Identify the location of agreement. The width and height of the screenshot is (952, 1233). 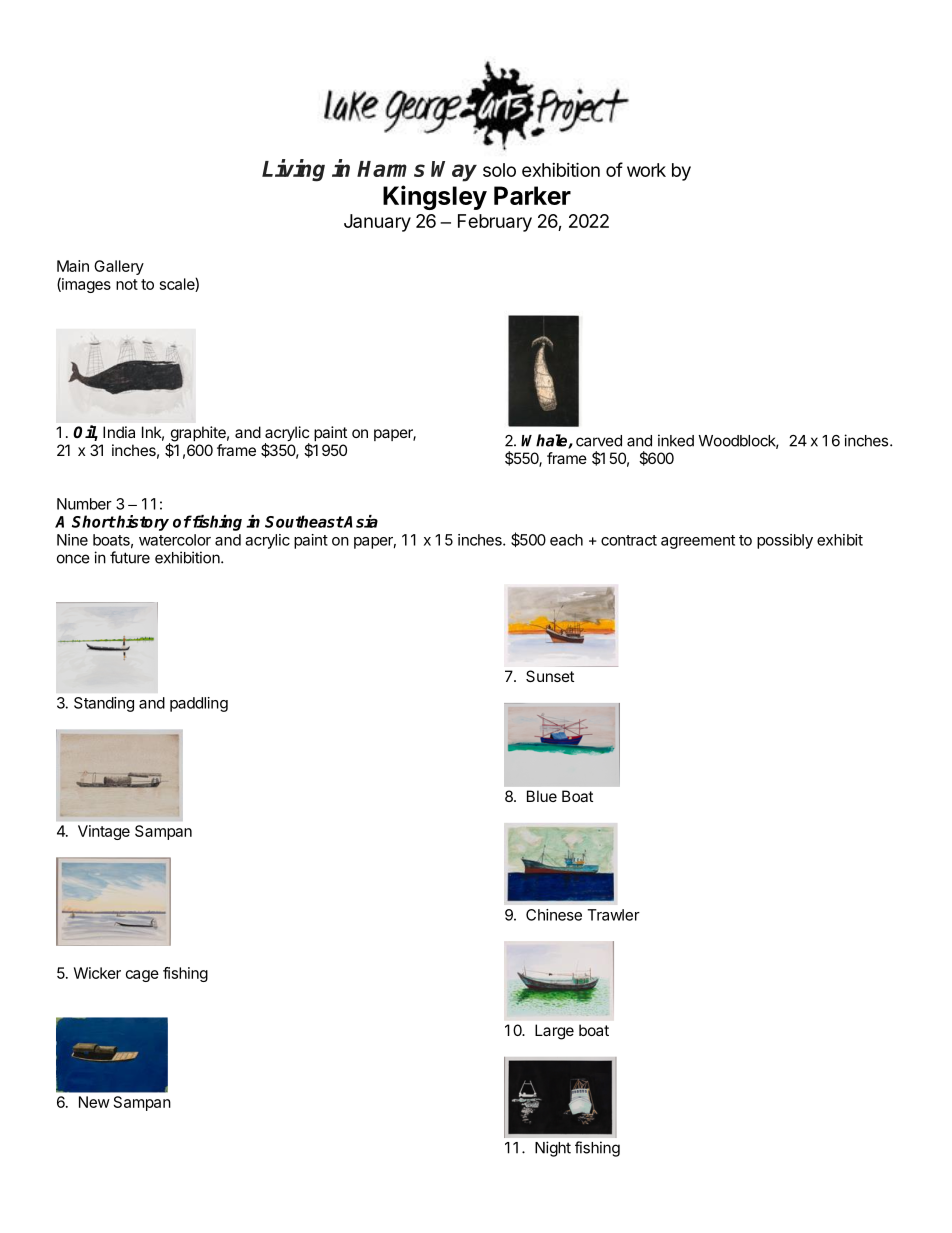
(698, 542).
